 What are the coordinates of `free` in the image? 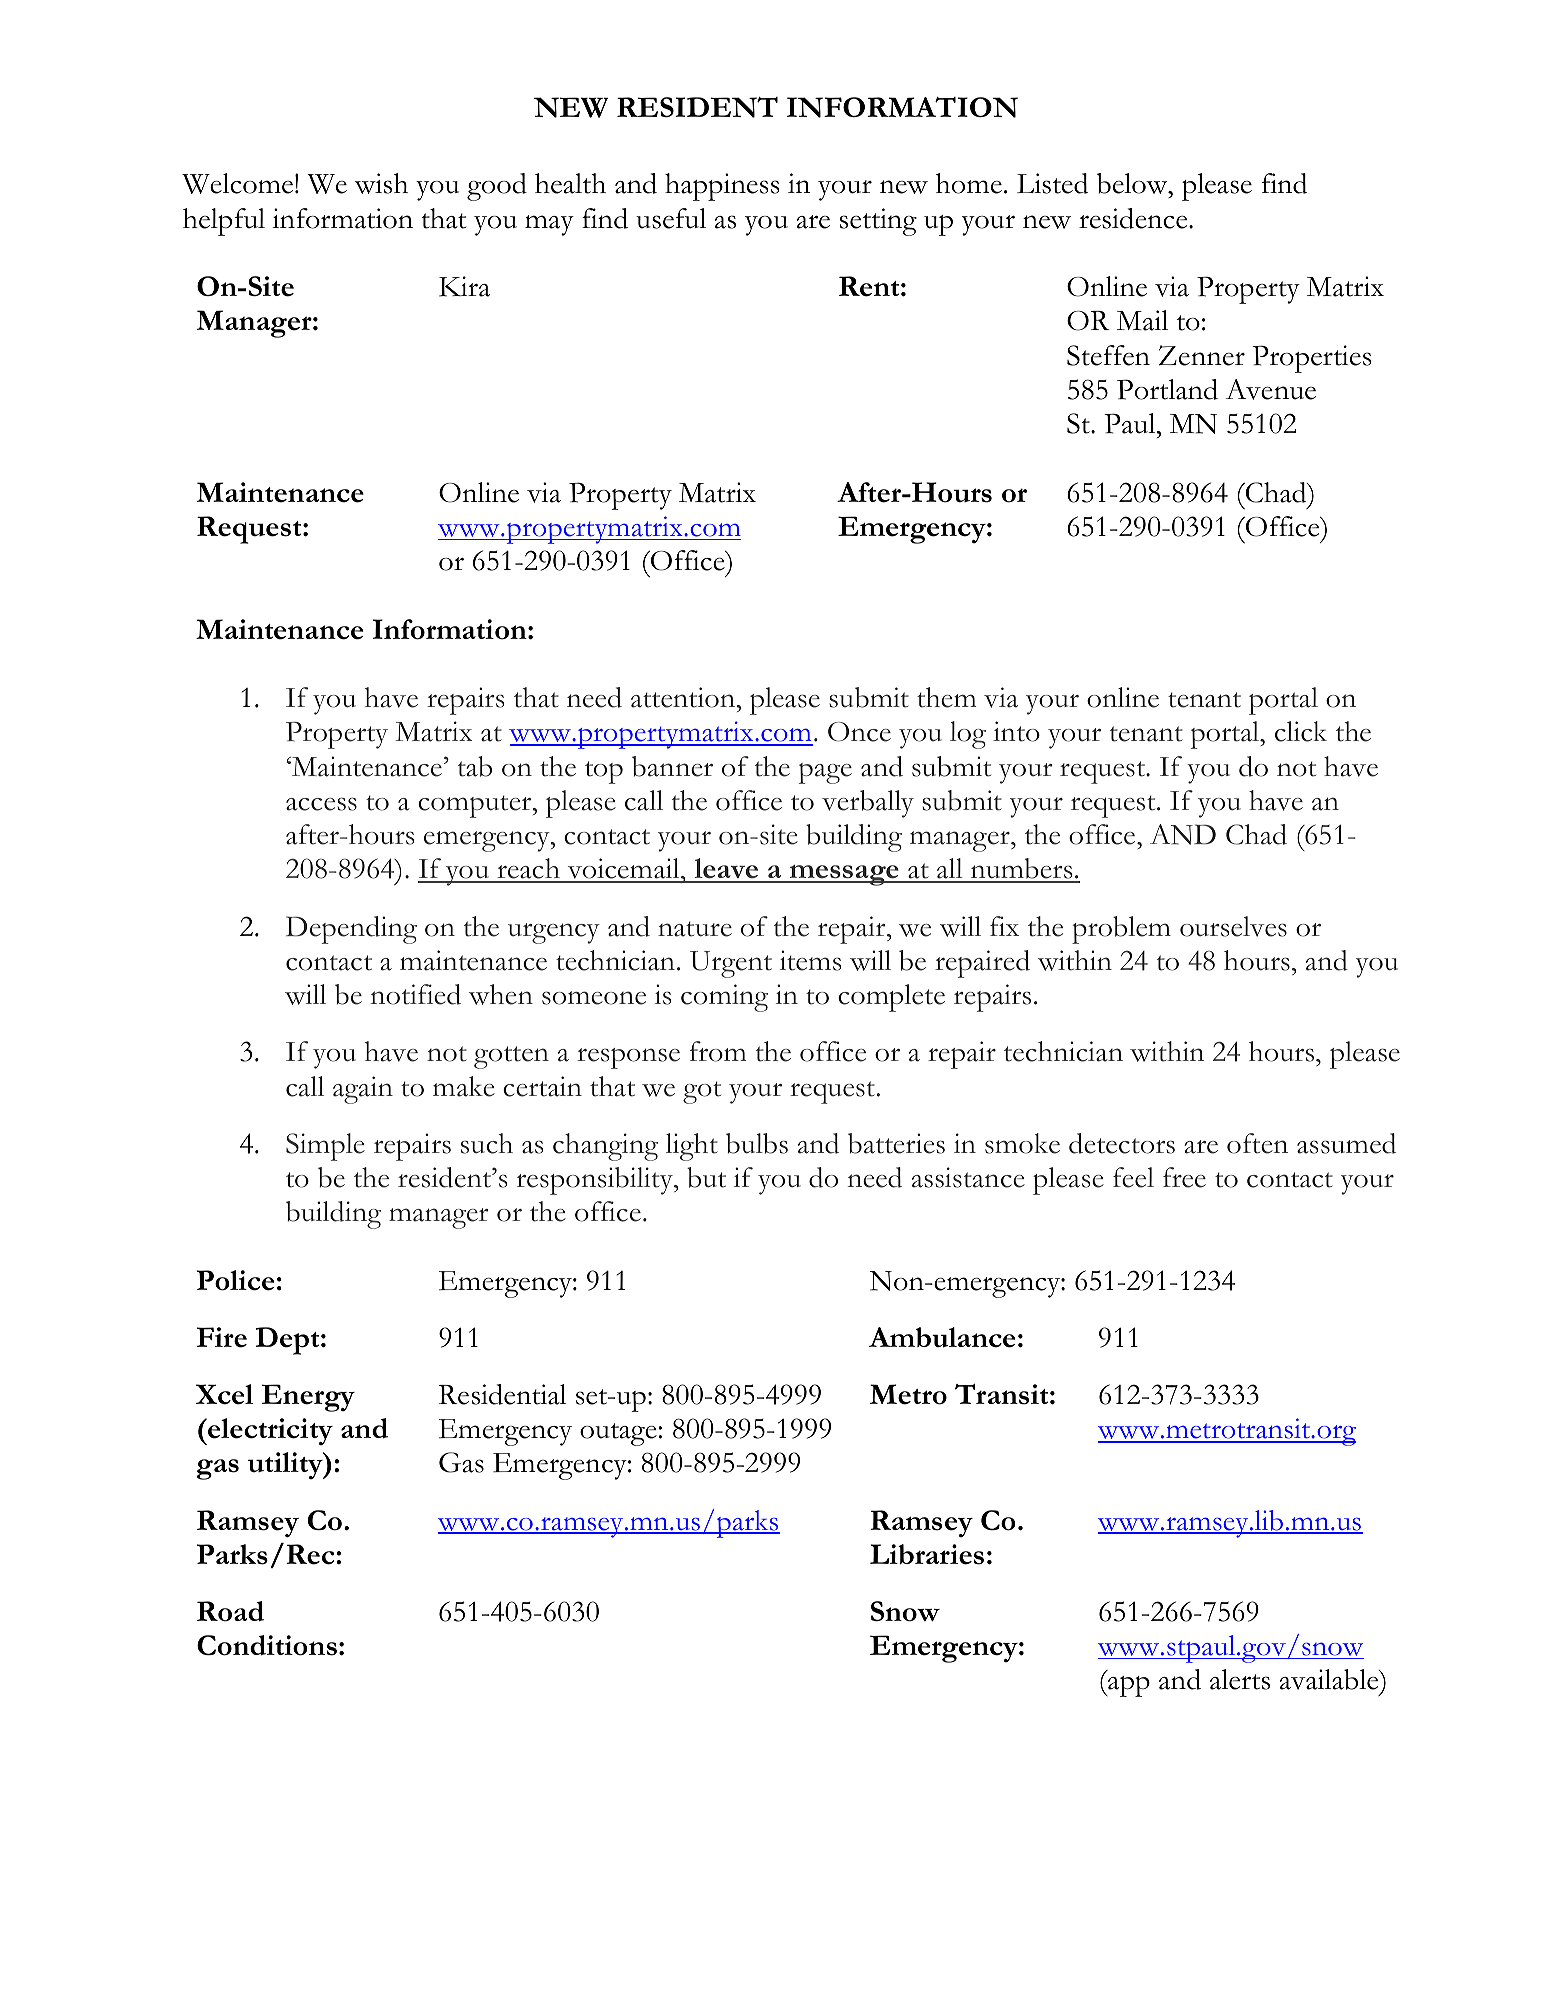 It's located at (1184, 1177).
